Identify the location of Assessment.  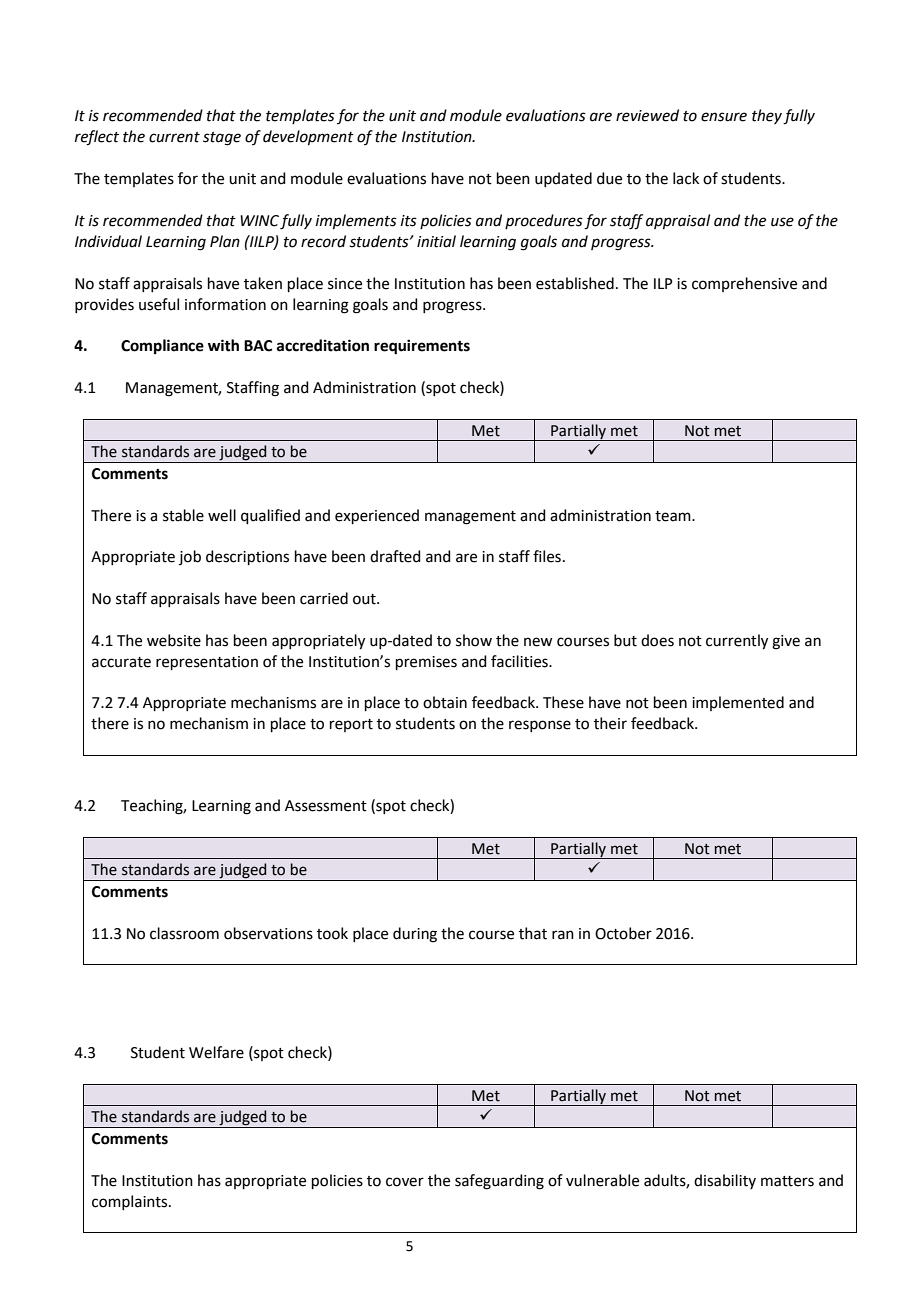
(326, 806).
